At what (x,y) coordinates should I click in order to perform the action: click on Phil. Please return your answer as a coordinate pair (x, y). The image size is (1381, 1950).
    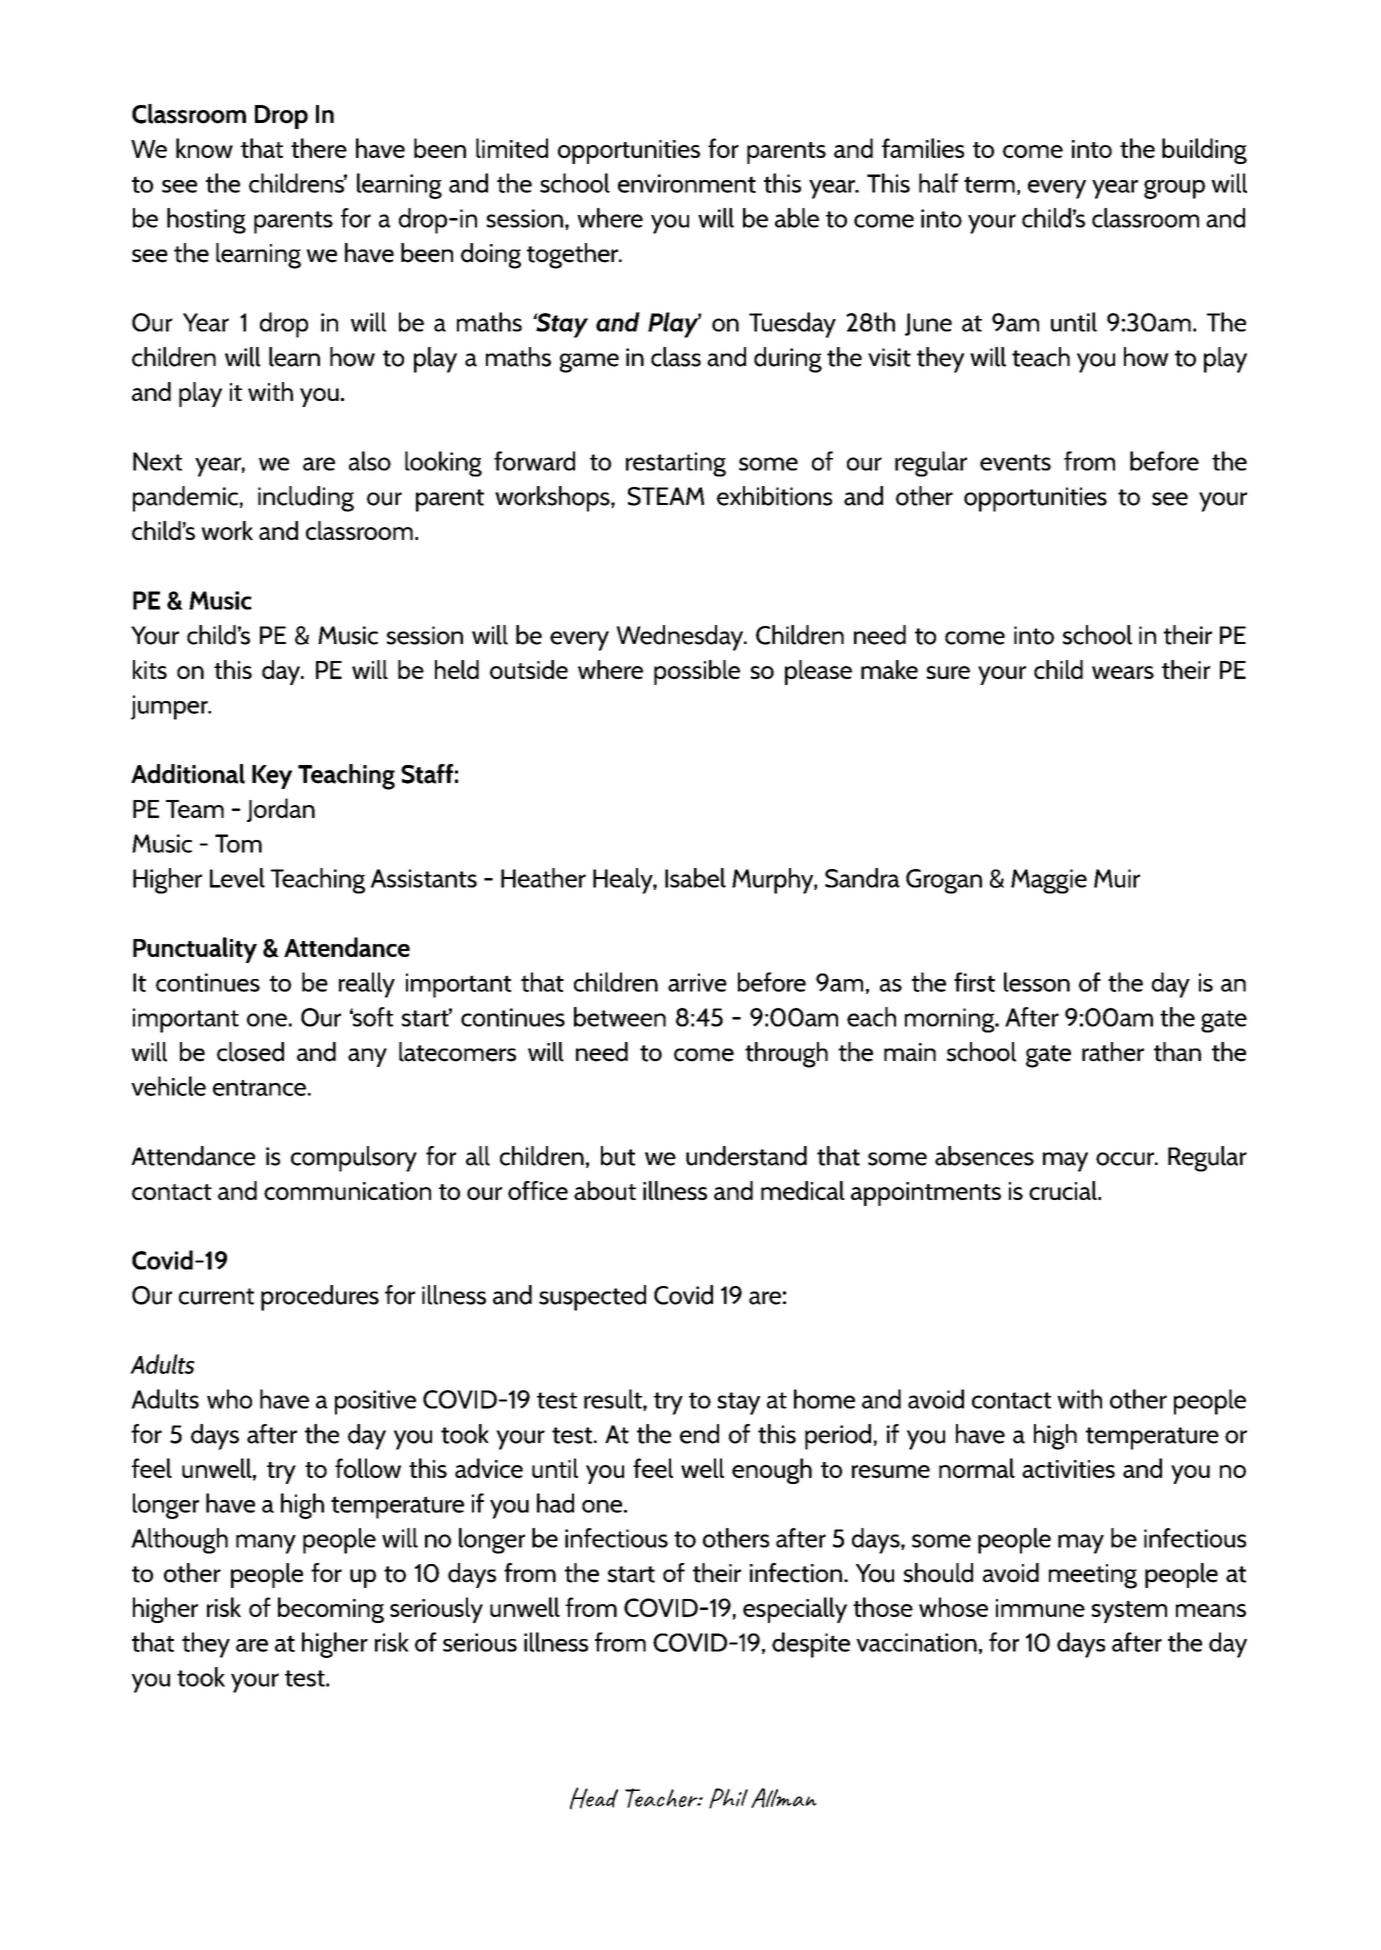
    Looking at the image, I should click on (728, 1798).
